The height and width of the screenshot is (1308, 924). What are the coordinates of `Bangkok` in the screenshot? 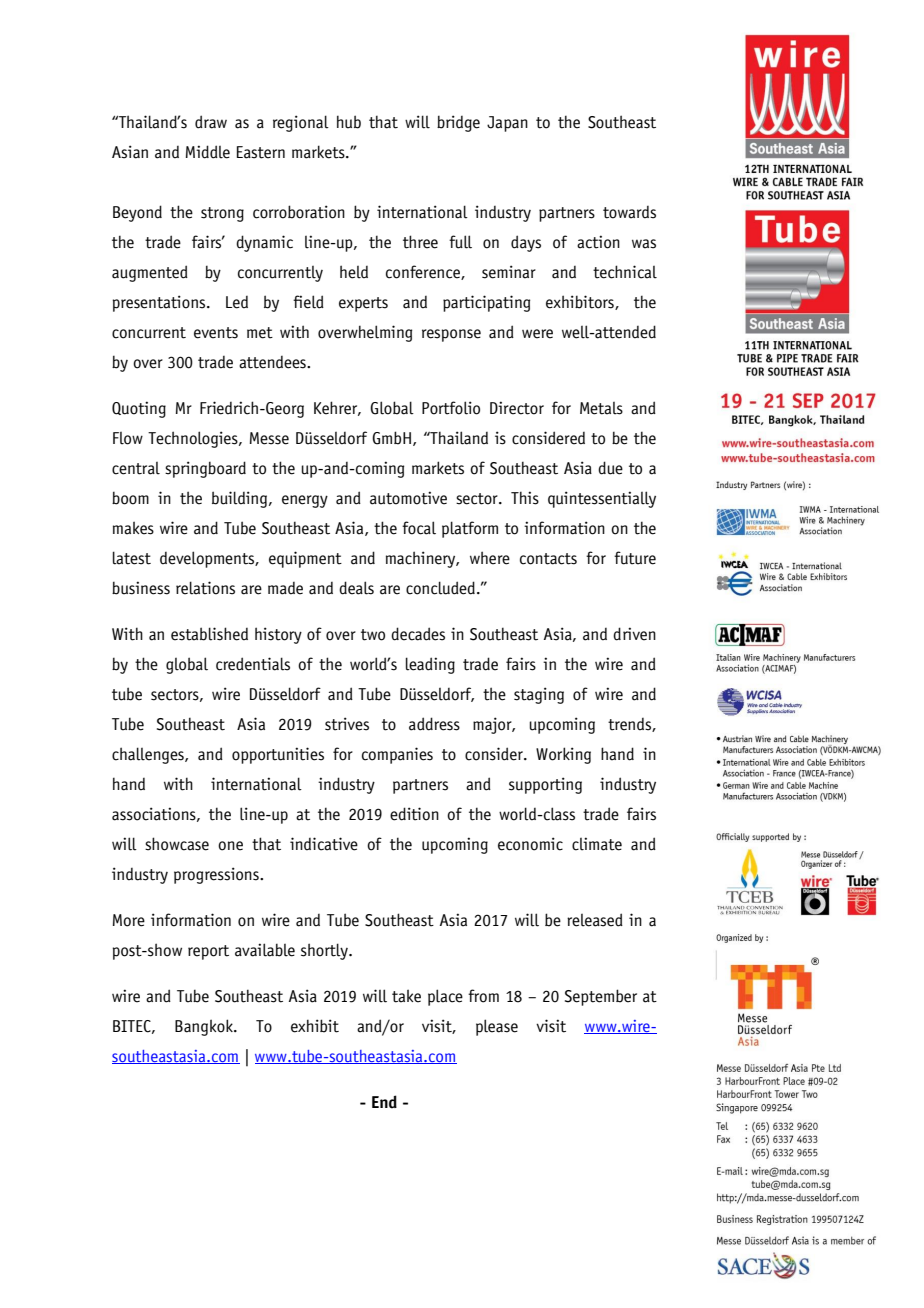 It's located at (205, 1027).
